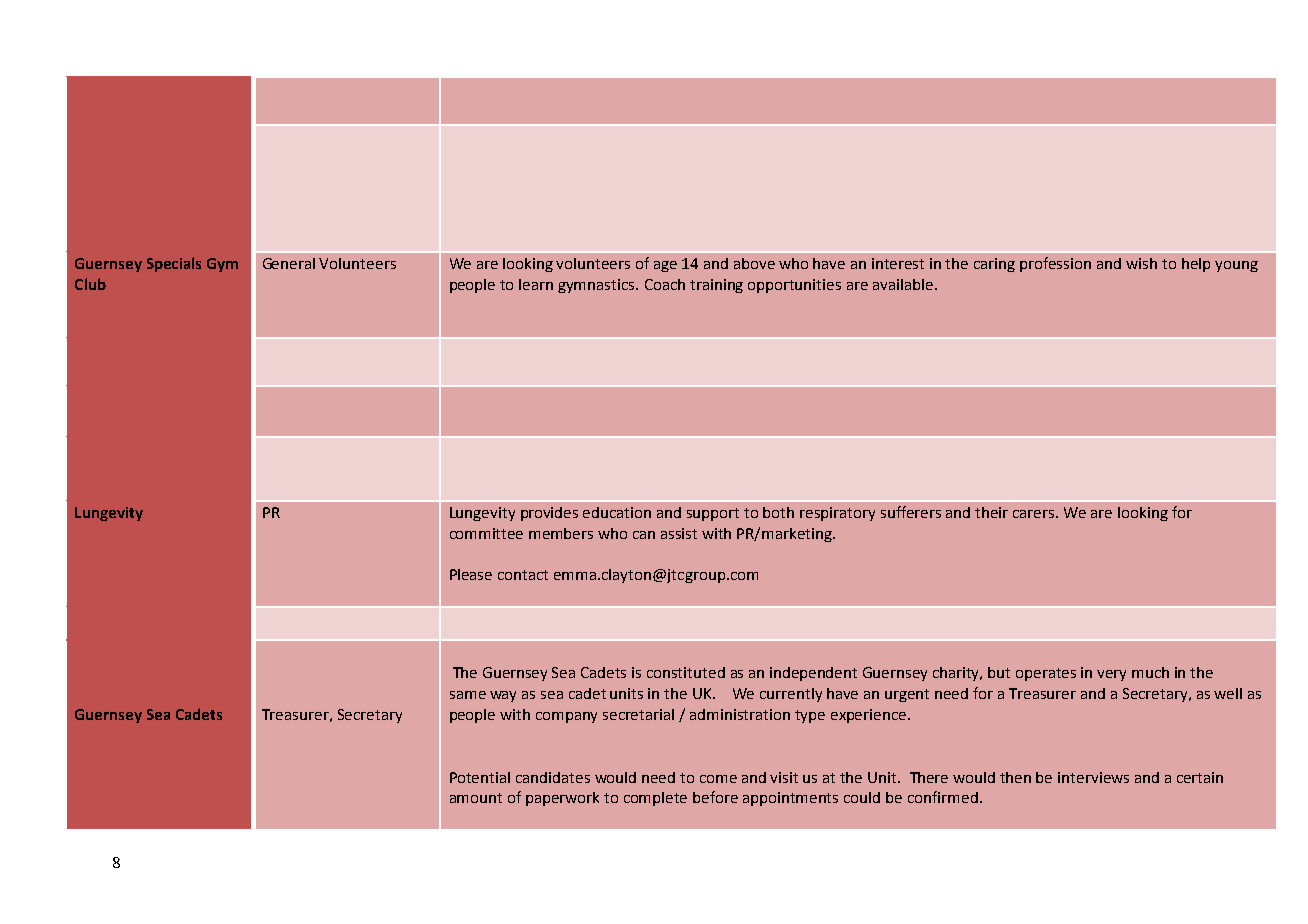 The image size is (1308, 924). I want to click on very, so click(1111, 675).
